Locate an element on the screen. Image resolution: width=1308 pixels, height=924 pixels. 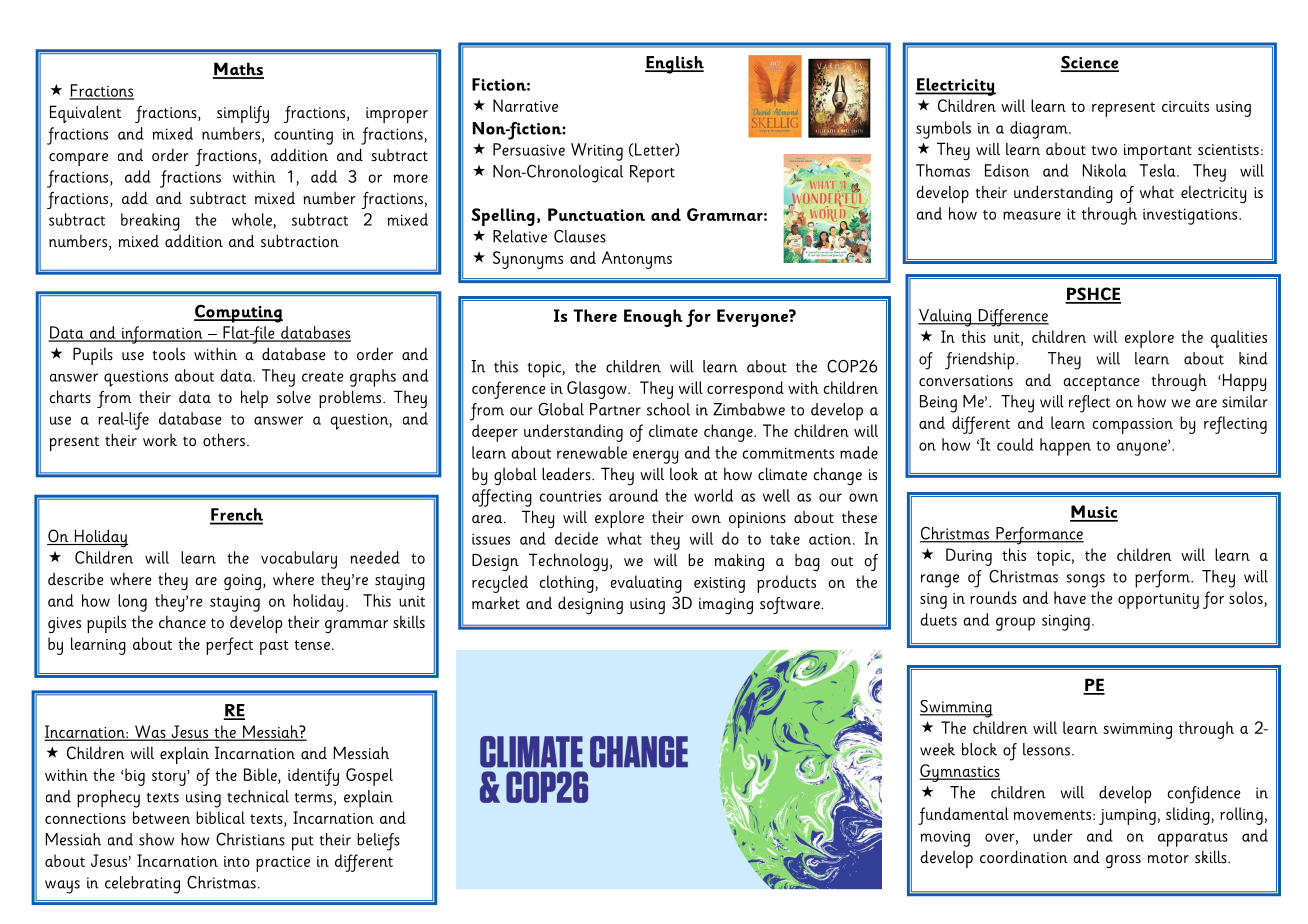
going is located at coordinates (242, 582).
